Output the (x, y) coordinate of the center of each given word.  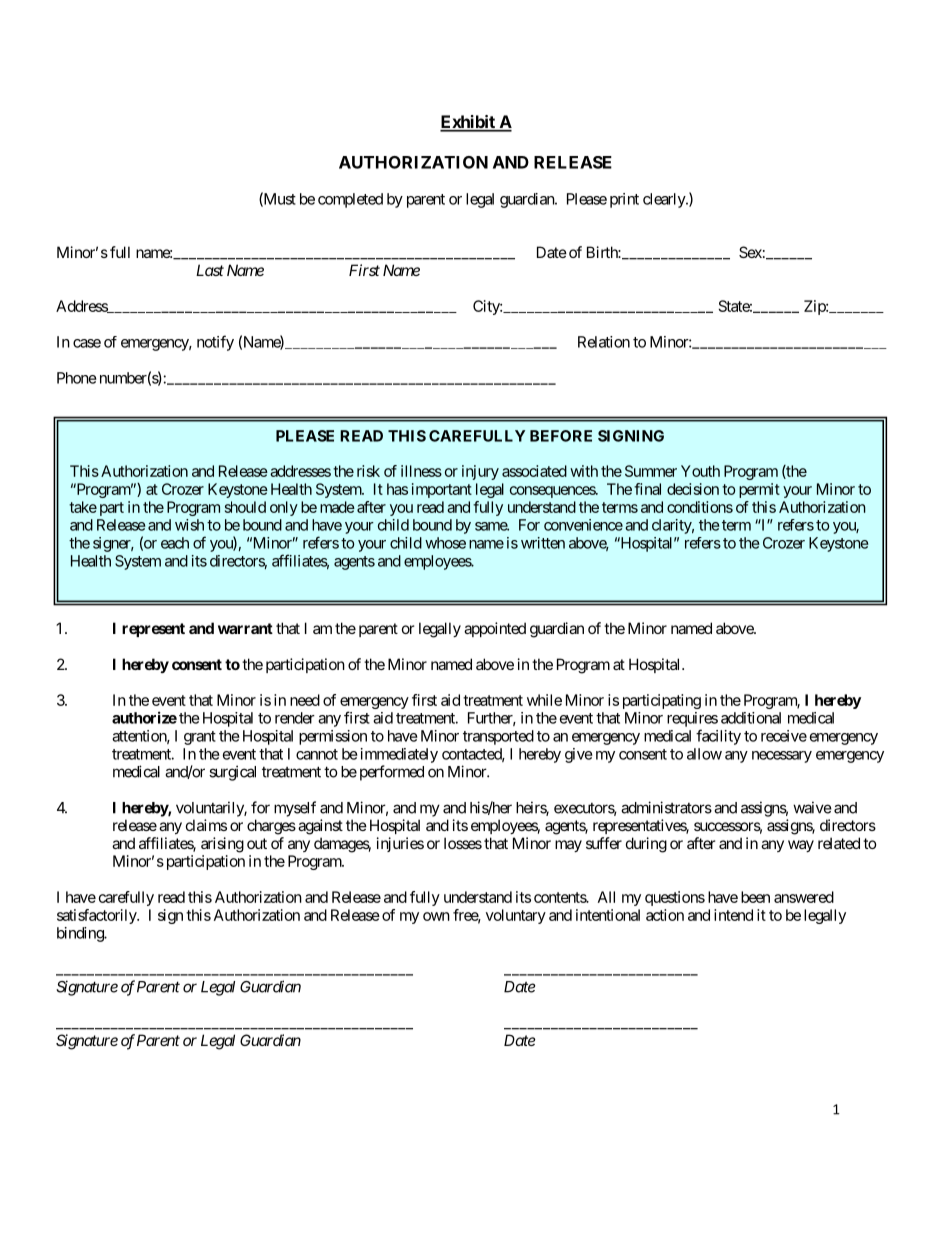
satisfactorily (97, 916)
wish (189, 525)
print (624, 200)
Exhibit (468, 123)
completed (350, 200)
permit (759, 490)
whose (445, 543)
